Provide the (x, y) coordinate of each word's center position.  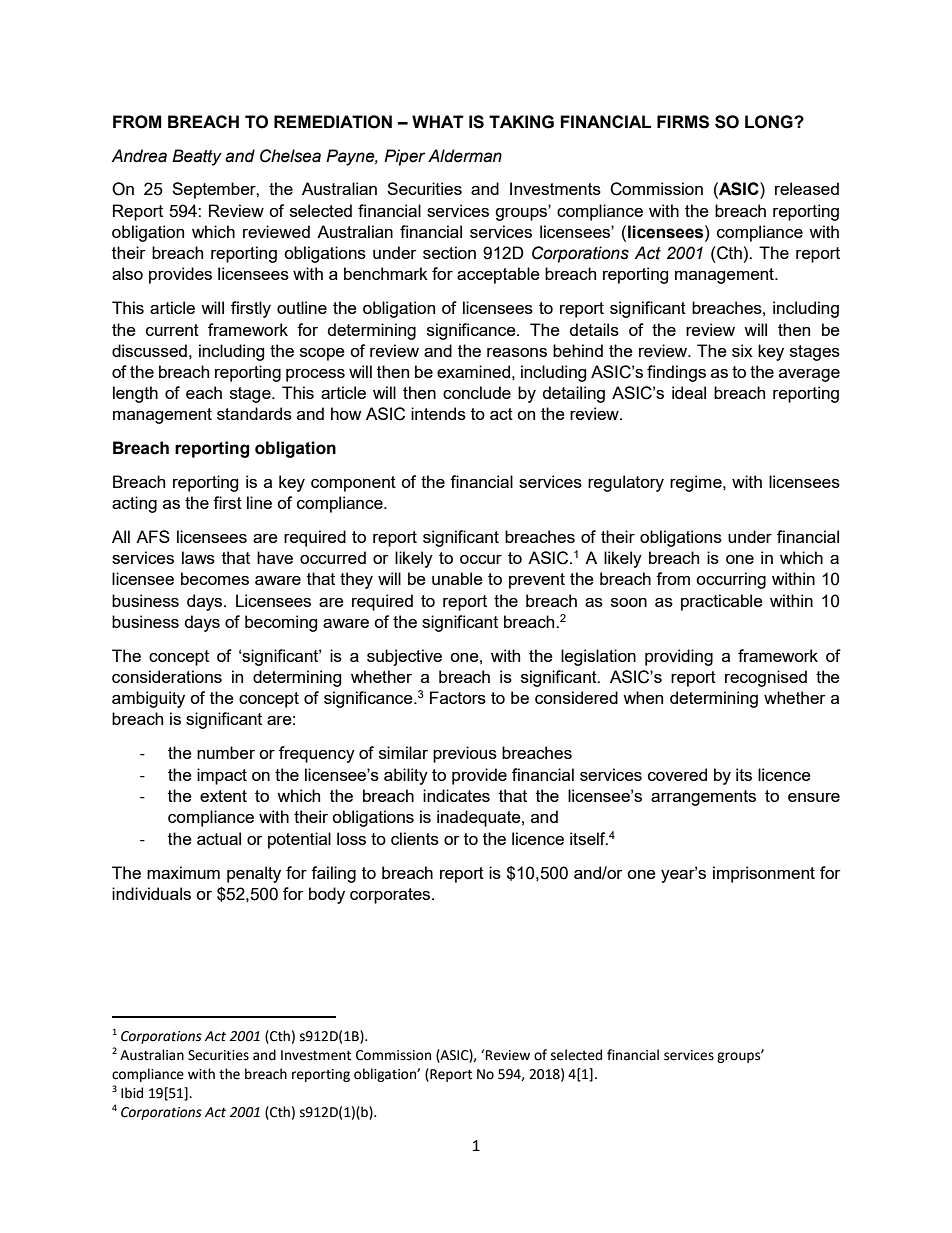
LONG (770, 122)
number (226, 752)
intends (438, 413)
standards (254, 413)
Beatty (197, 157)
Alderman (465, 156)
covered (677, 774)
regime (697, 483)
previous (465, 754)
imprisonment (764, 874)
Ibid (132, 1093)
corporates (391, 896)
